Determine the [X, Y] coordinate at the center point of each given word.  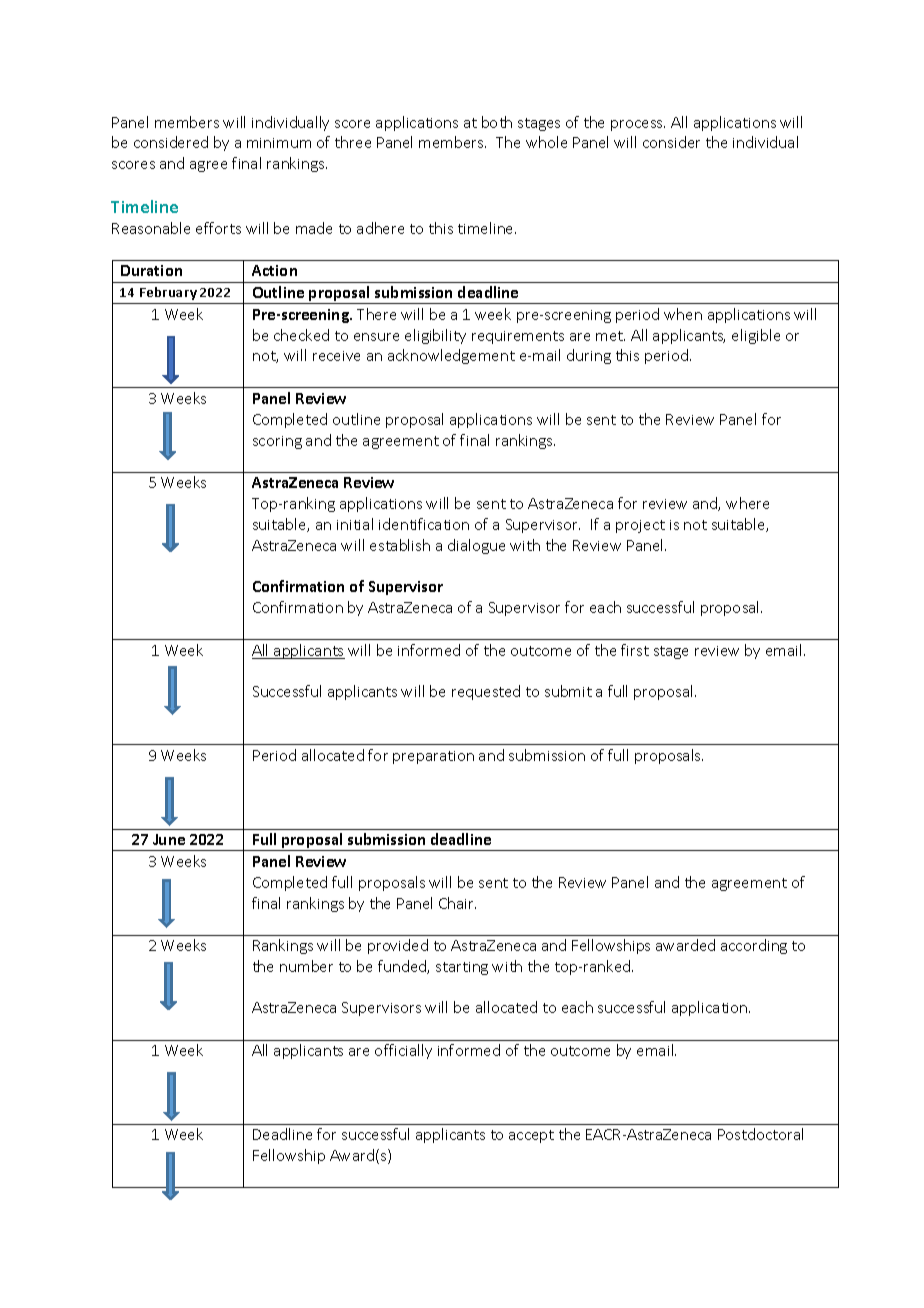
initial [355, 524]
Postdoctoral [760, 1134]
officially [403, 1051]
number [306, 966]
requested [486, 692]
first [635, 650]
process [638, 125]
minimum [279, 143]
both [497, 122]
